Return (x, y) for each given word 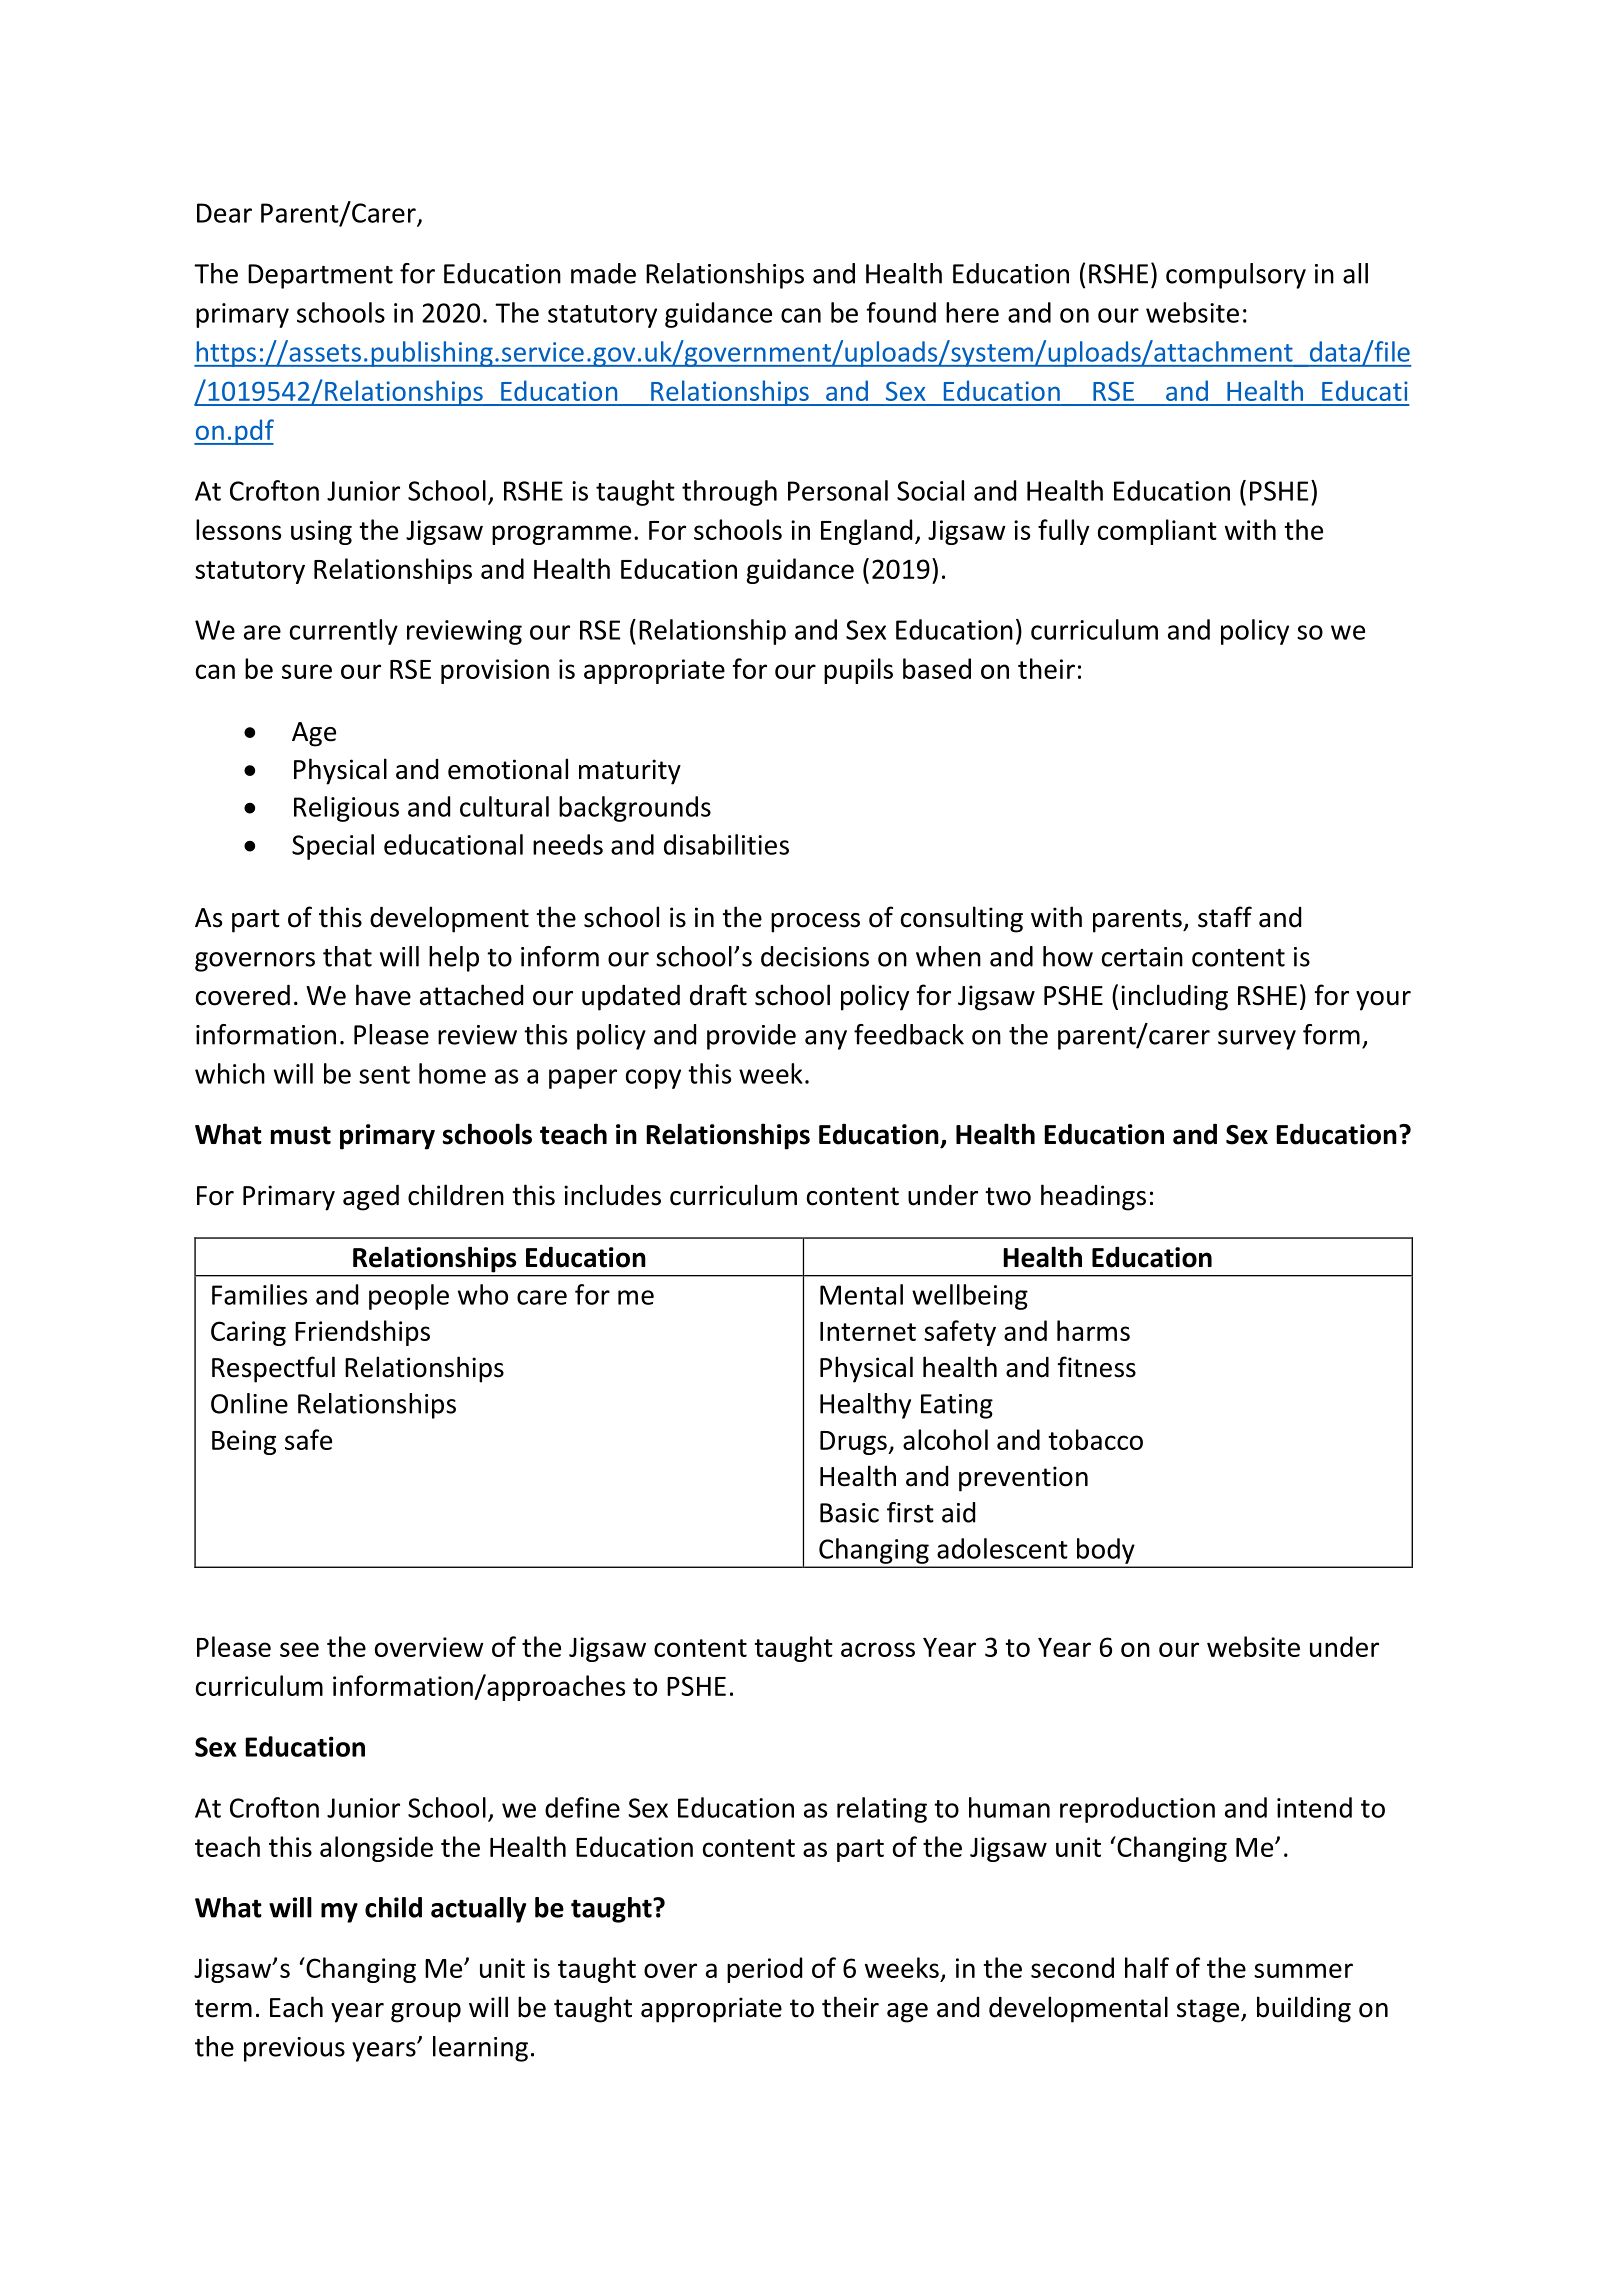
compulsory (1236, 276)
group (426, 2013)
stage (1209, 2011)
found (901, 312)
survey (1257, 1040)
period (764, 1970)
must (301, 1135)
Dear (224, 213)
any (826, 1040)
